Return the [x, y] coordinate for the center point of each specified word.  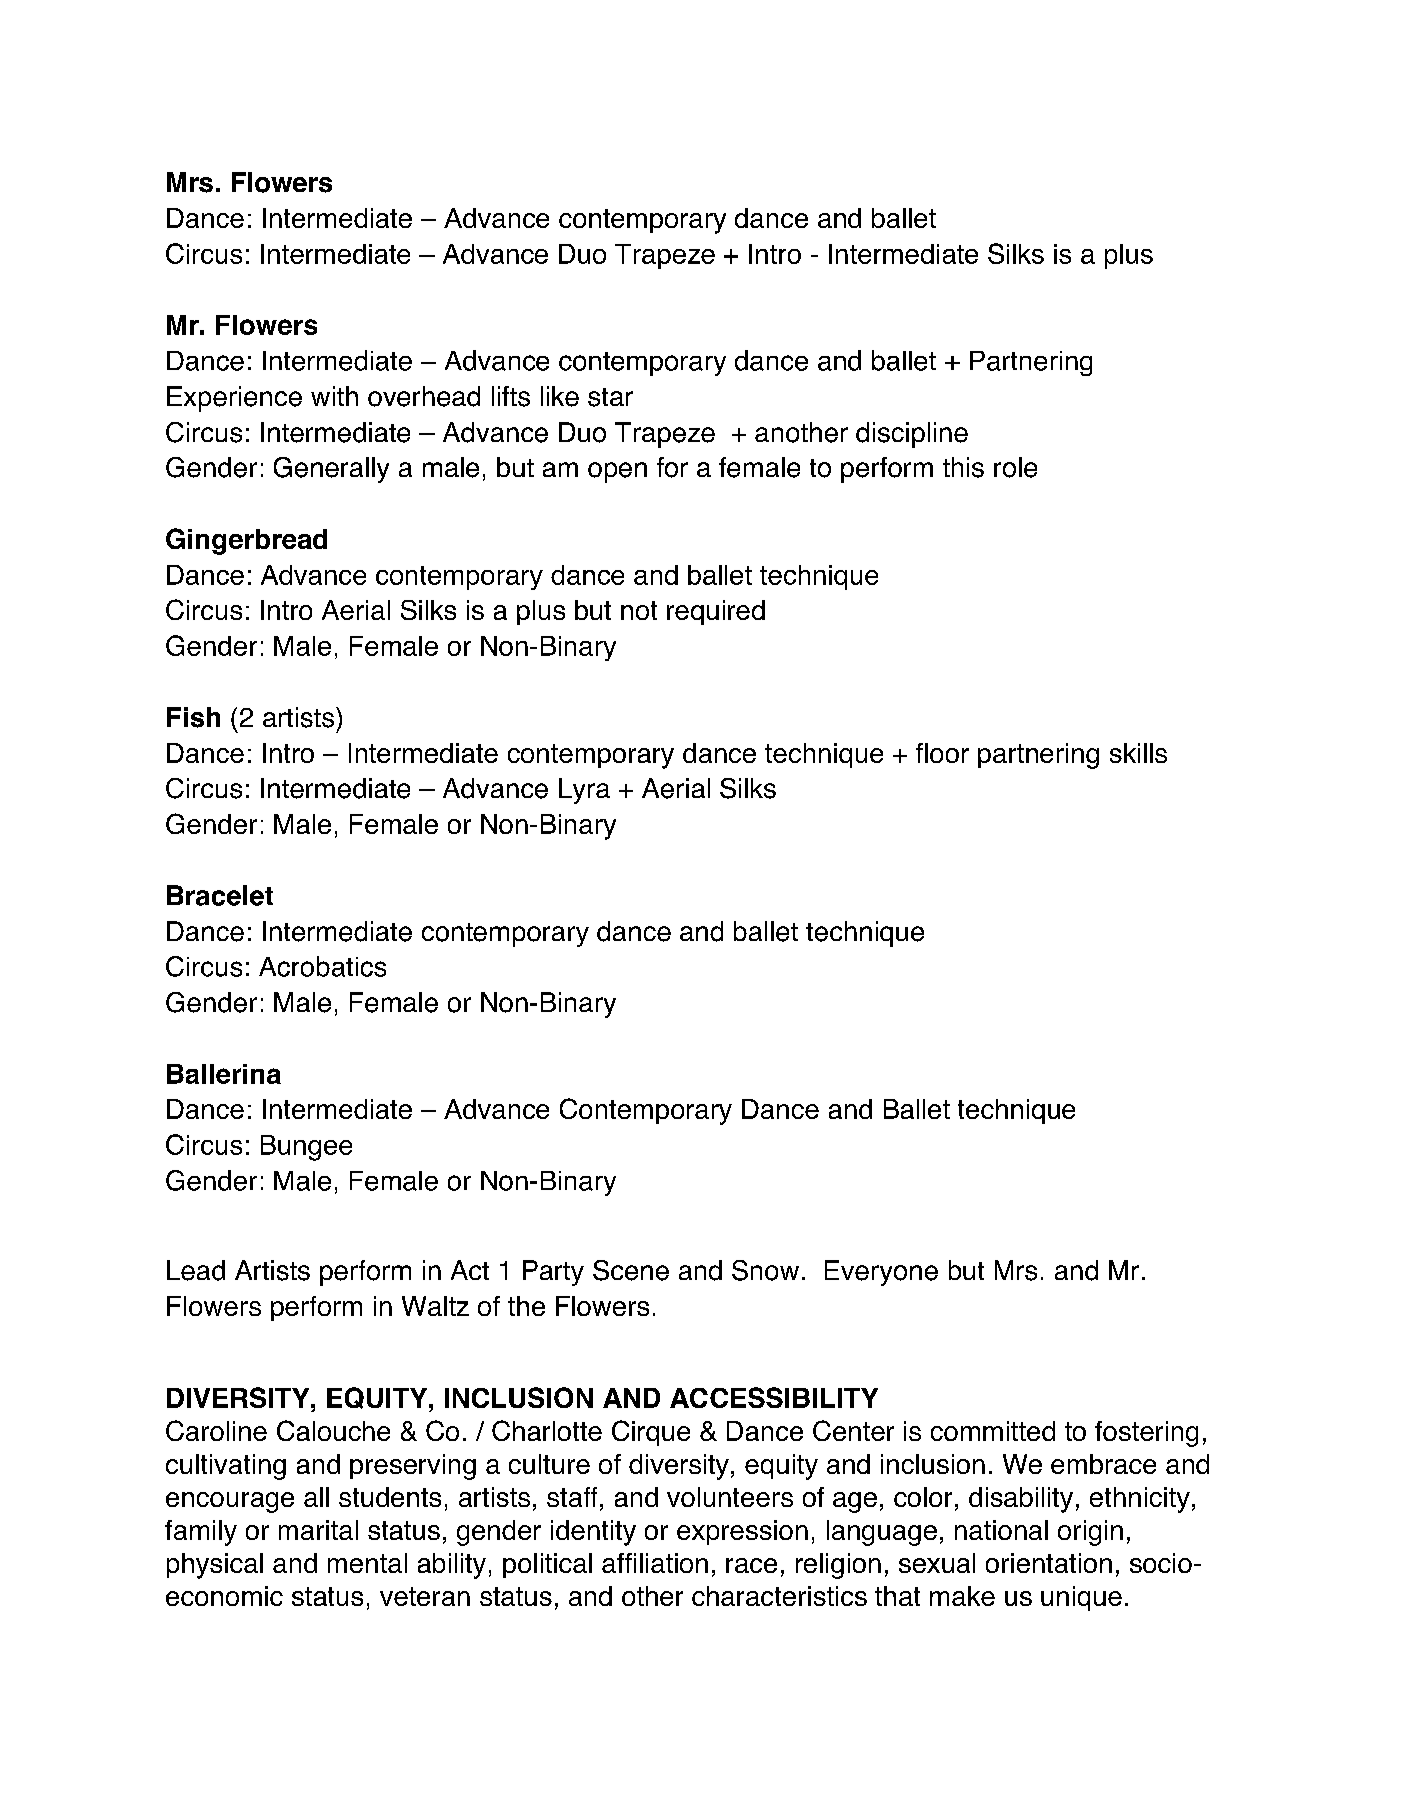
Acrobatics [322, 966]
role [1015, 467]
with [334, 396]
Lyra [584, 791]
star [610, 397]
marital [318, 1530]
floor [942, 753]
